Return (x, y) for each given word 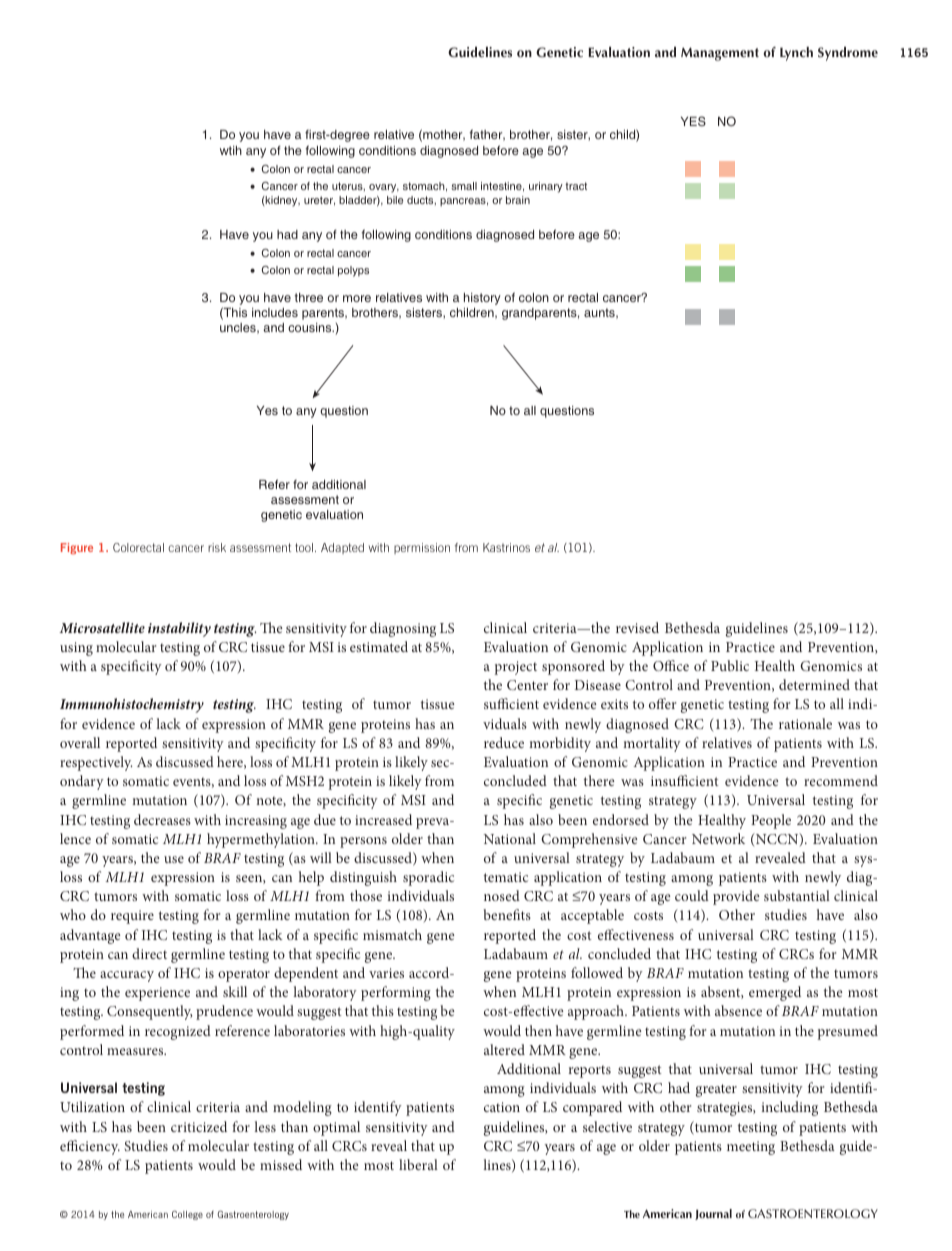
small (464, 186)
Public (730, 665)
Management (720, 54)
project (516, 668)
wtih (231, 150)
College (187, 1215)
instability (179, 629)
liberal (418, 1164)
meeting (751, 1148)
